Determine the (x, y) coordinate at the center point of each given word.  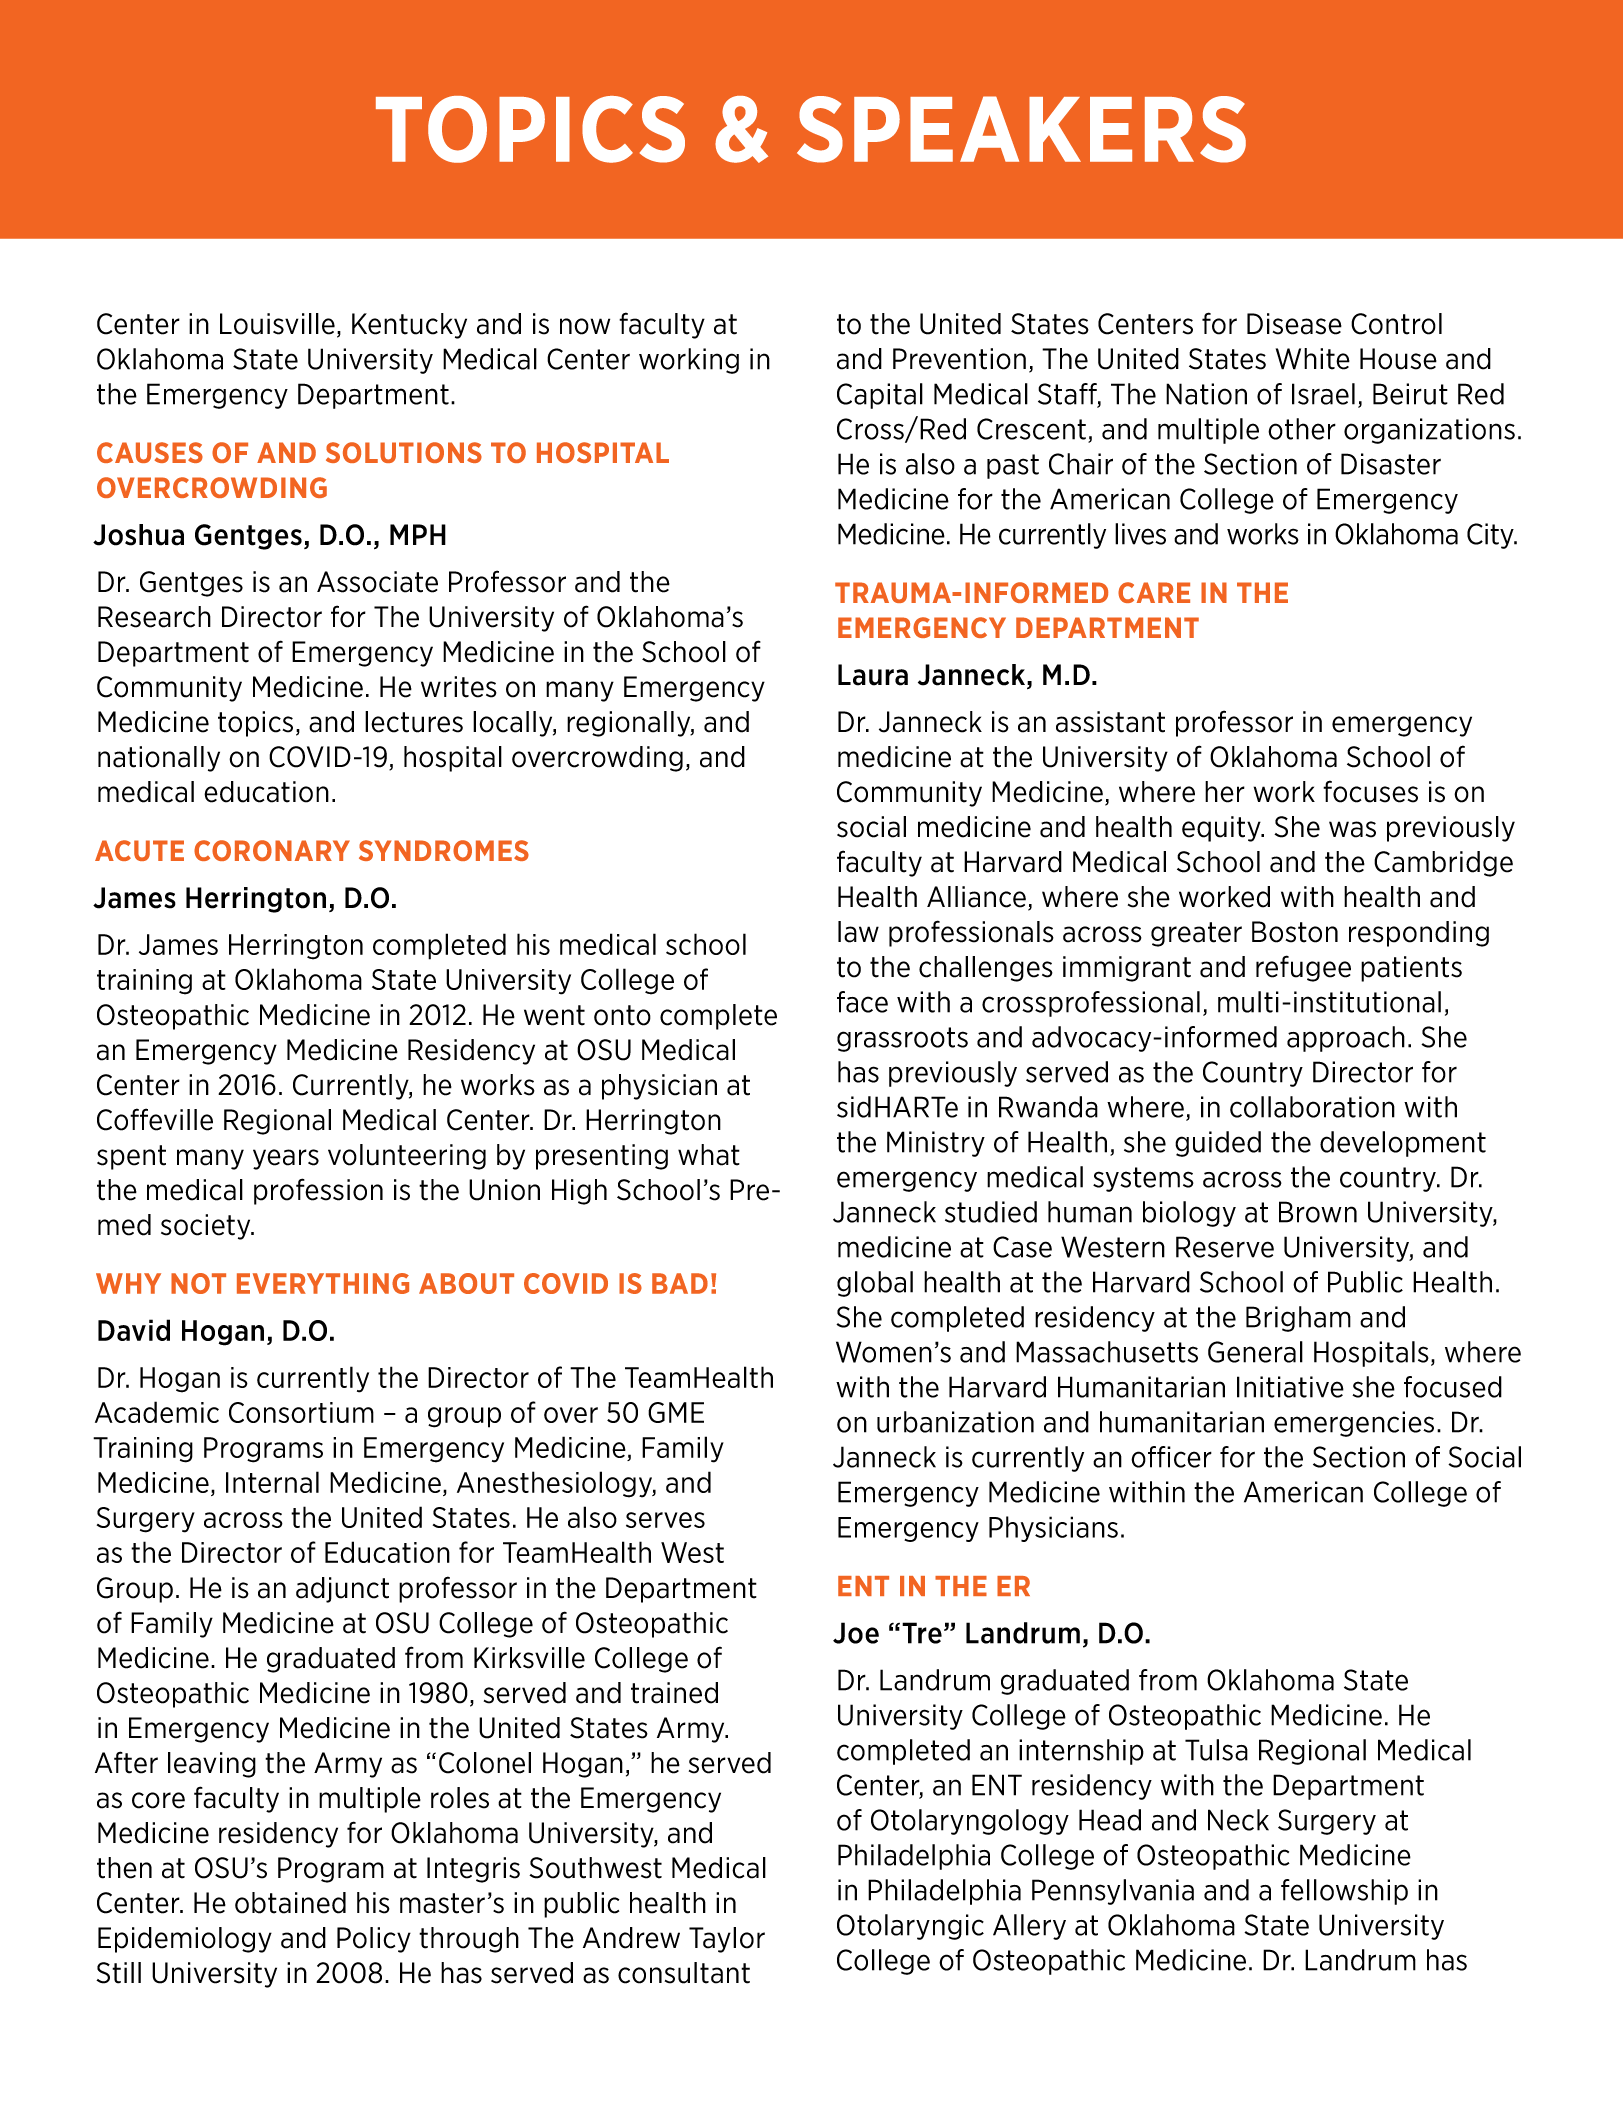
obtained (290, 1903)
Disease (1294, 324)
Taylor (727, 1940)
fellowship (1344, 1892)
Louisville (277, 324)
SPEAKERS (1021, 129)
